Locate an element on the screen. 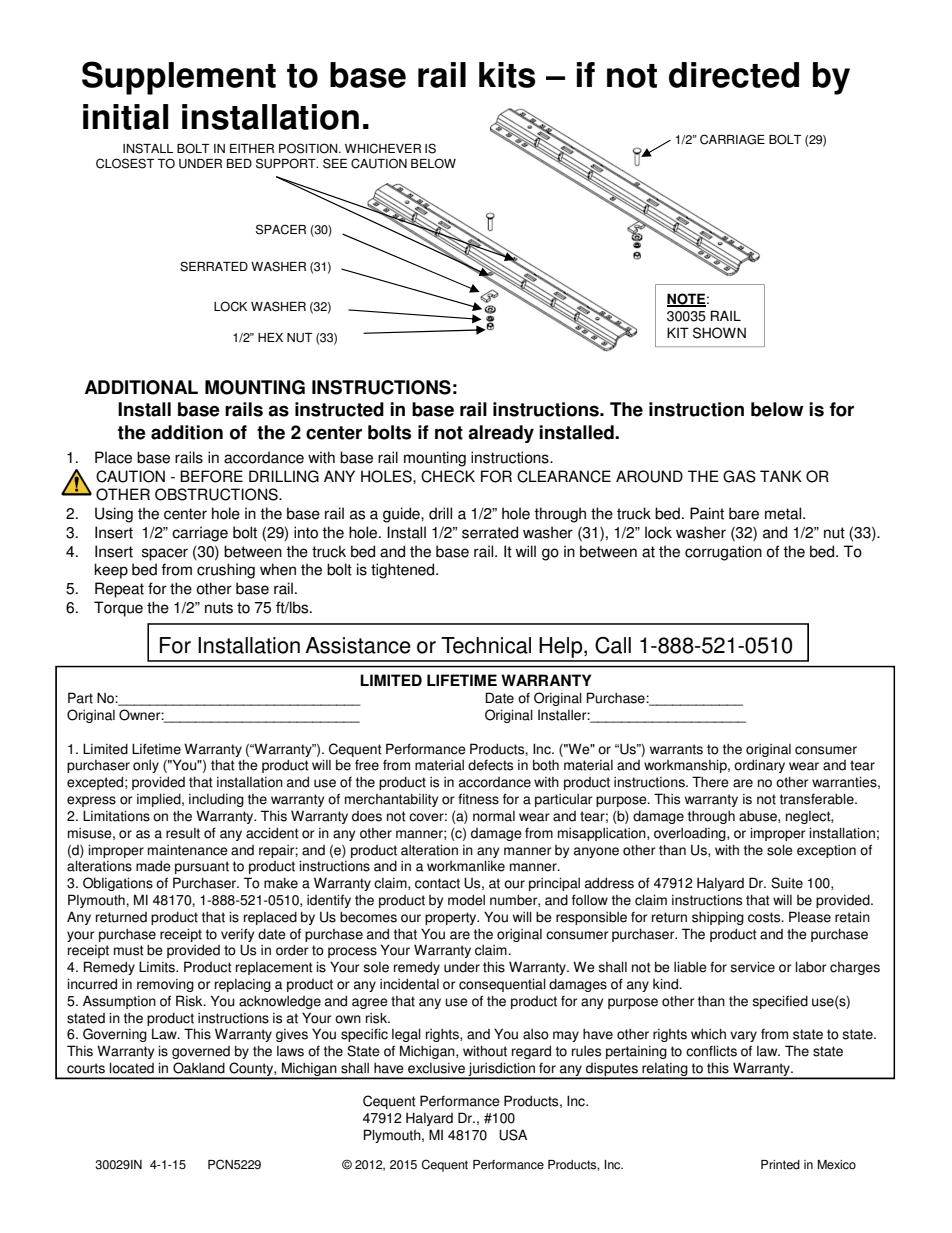 This screenshot has height=1233, width=952. kits is located at coordinates (507, 75).
